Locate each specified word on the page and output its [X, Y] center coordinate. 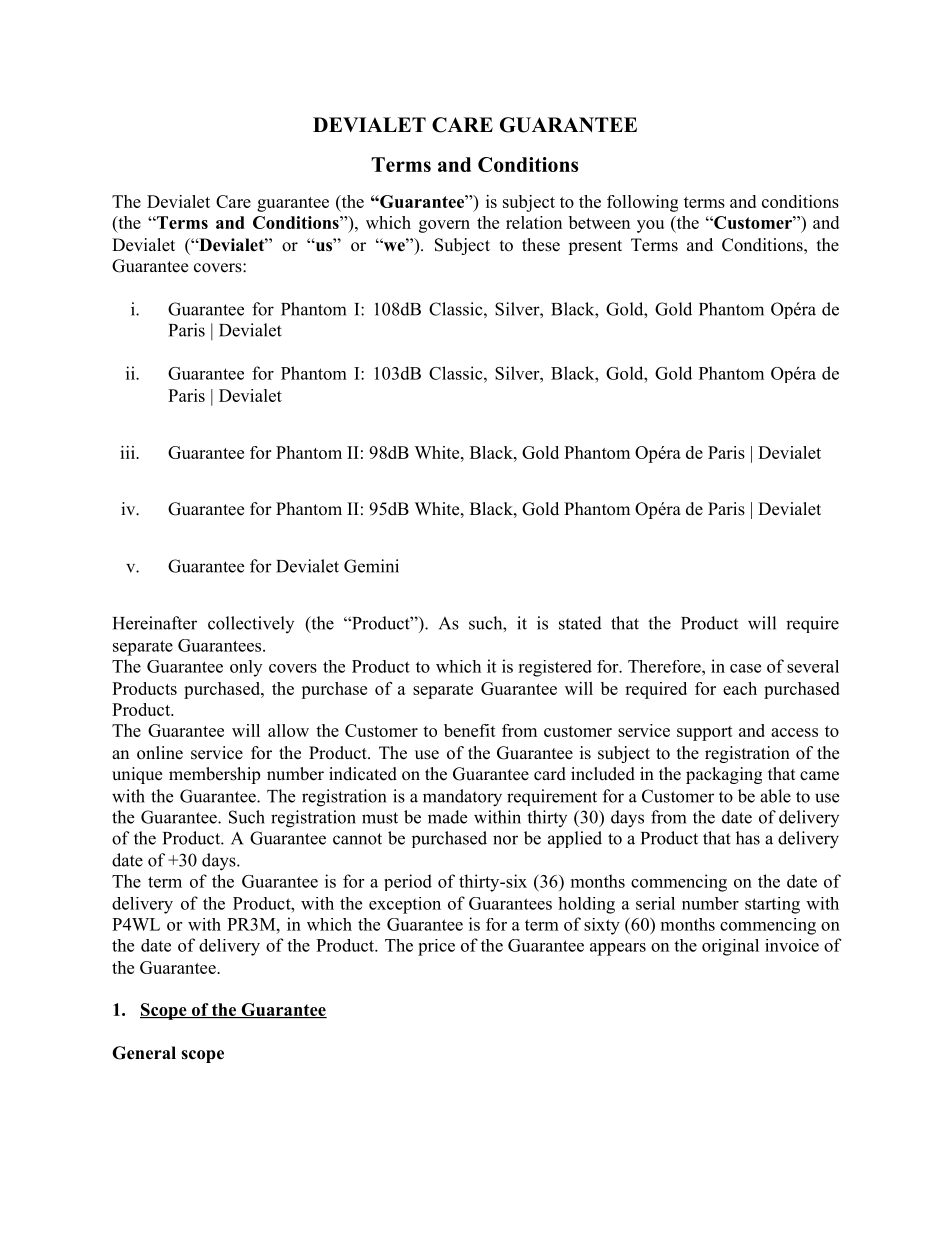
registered [555, 668]
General [144, 1053]
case [745, 668]
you [650, 226]
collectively [251, 624]
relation [534, 222]
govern [444, 226]
